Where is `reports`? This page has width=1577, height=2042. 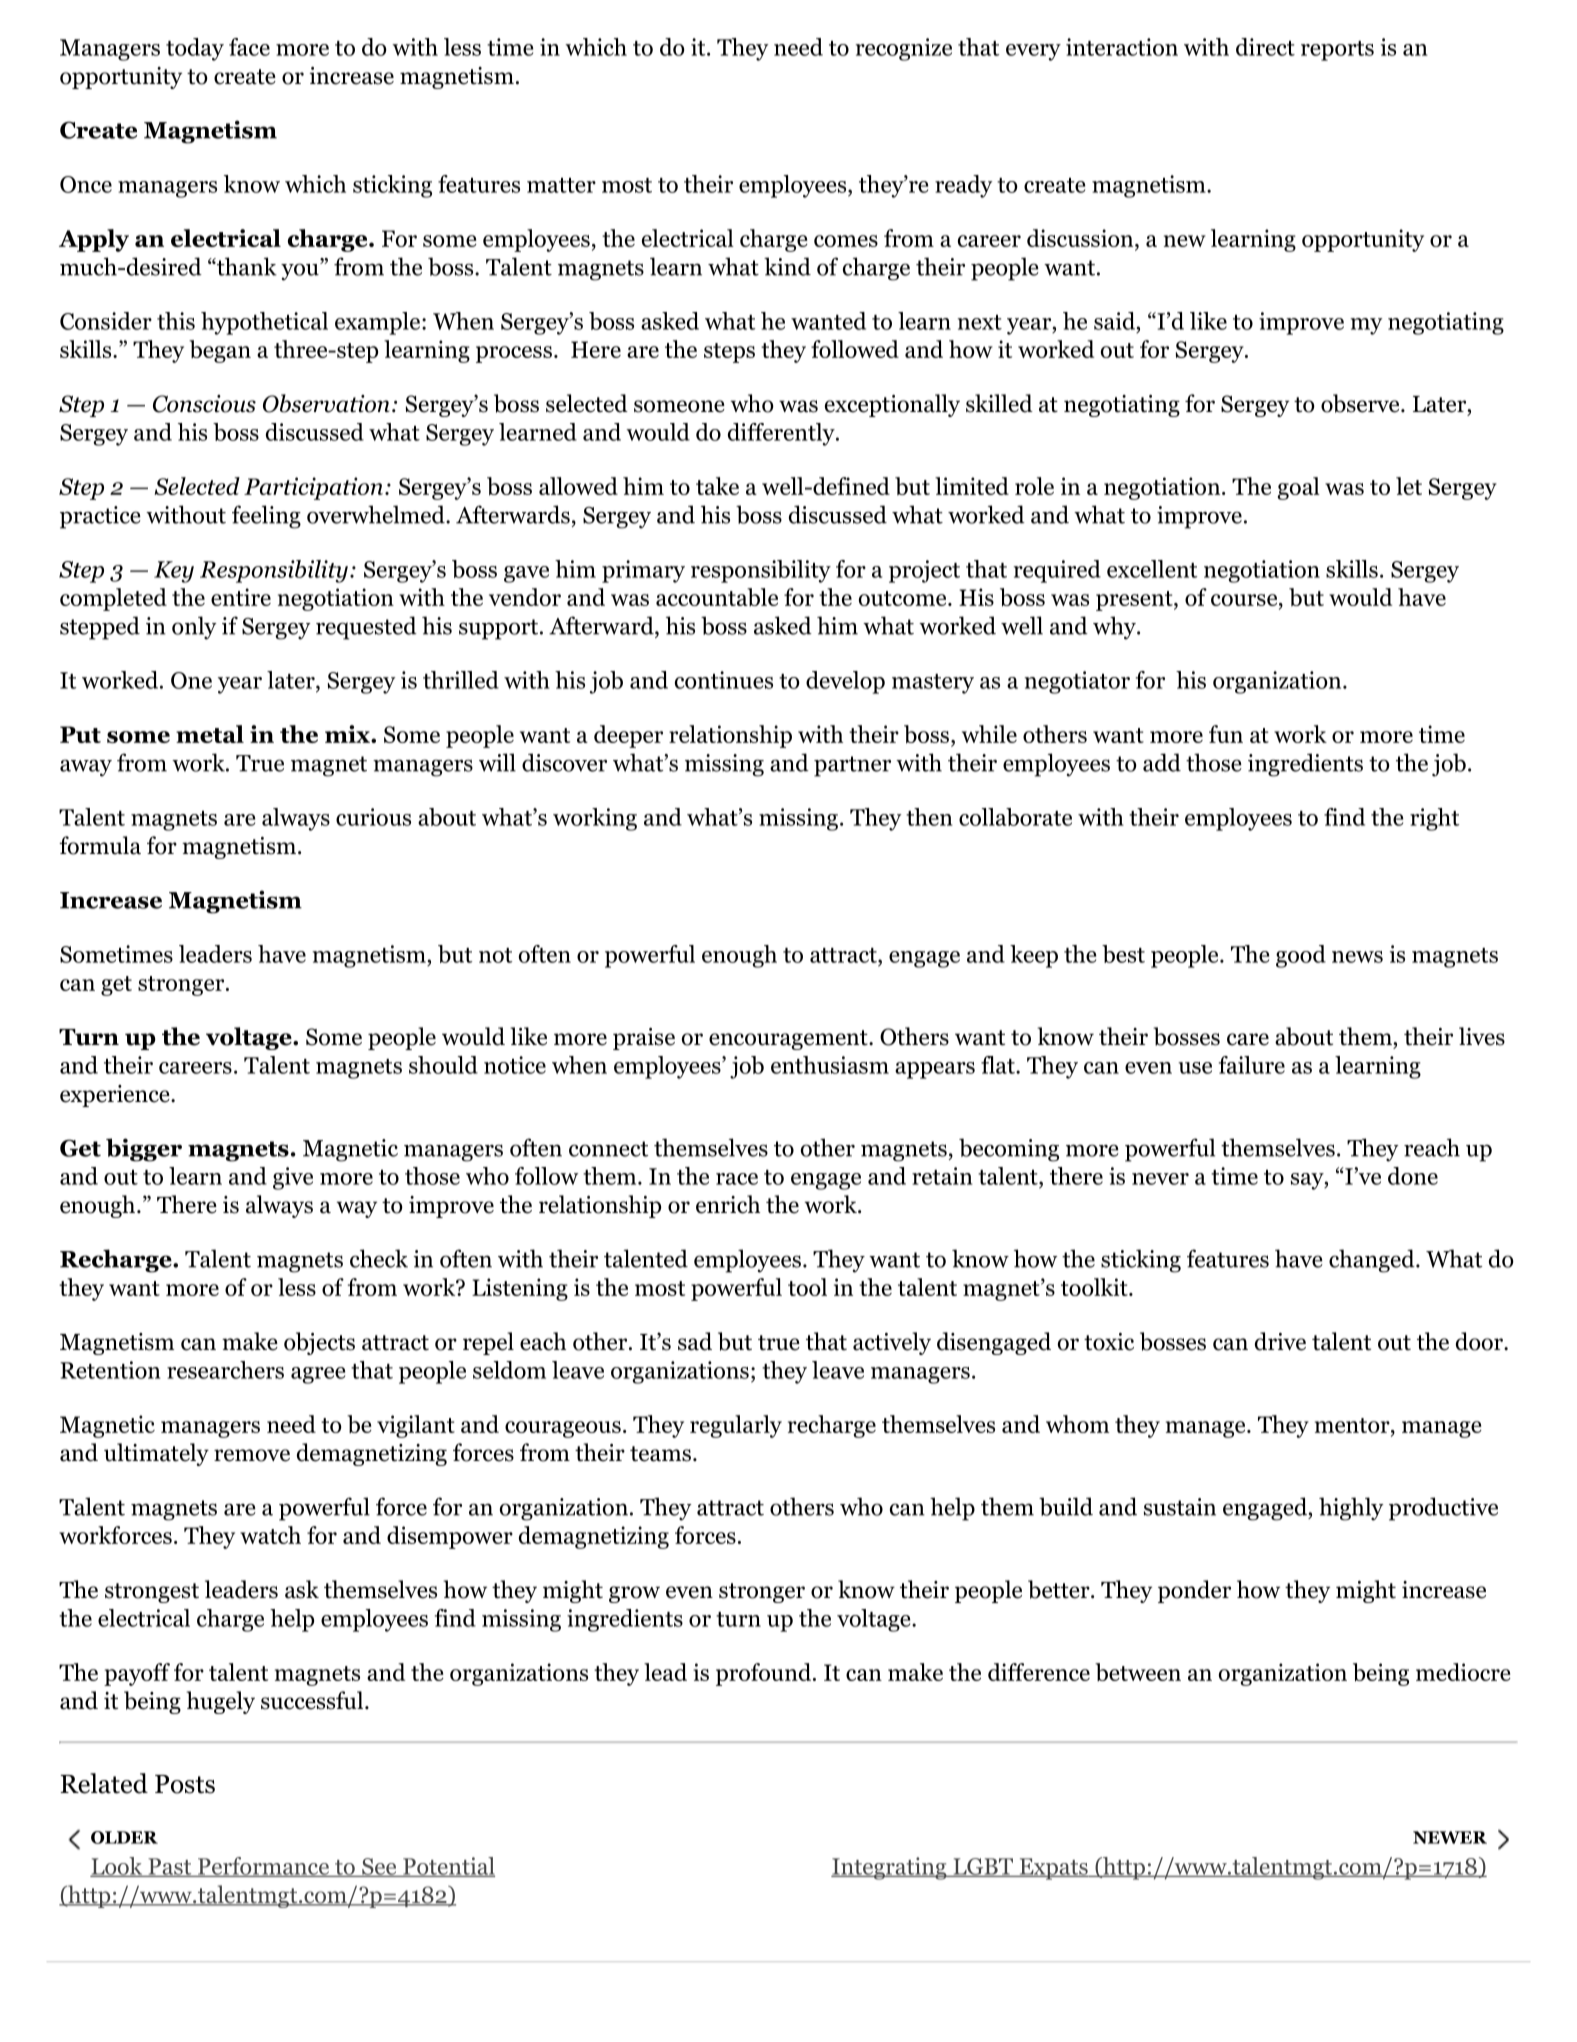 reports is located at coordinates (1337, 51).
